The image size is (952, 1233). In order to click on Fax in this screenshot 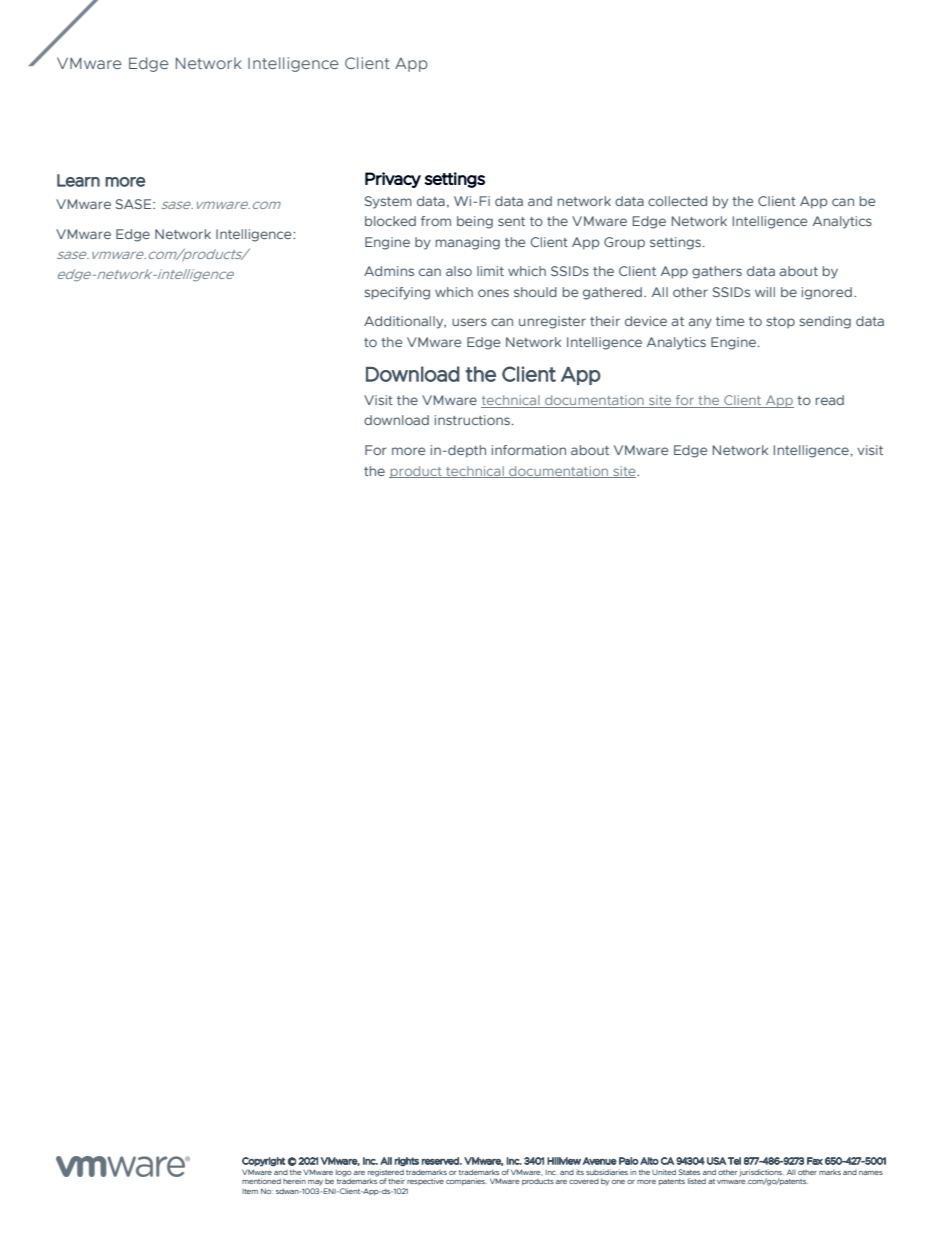, I will do `click(815, 1161)`.
